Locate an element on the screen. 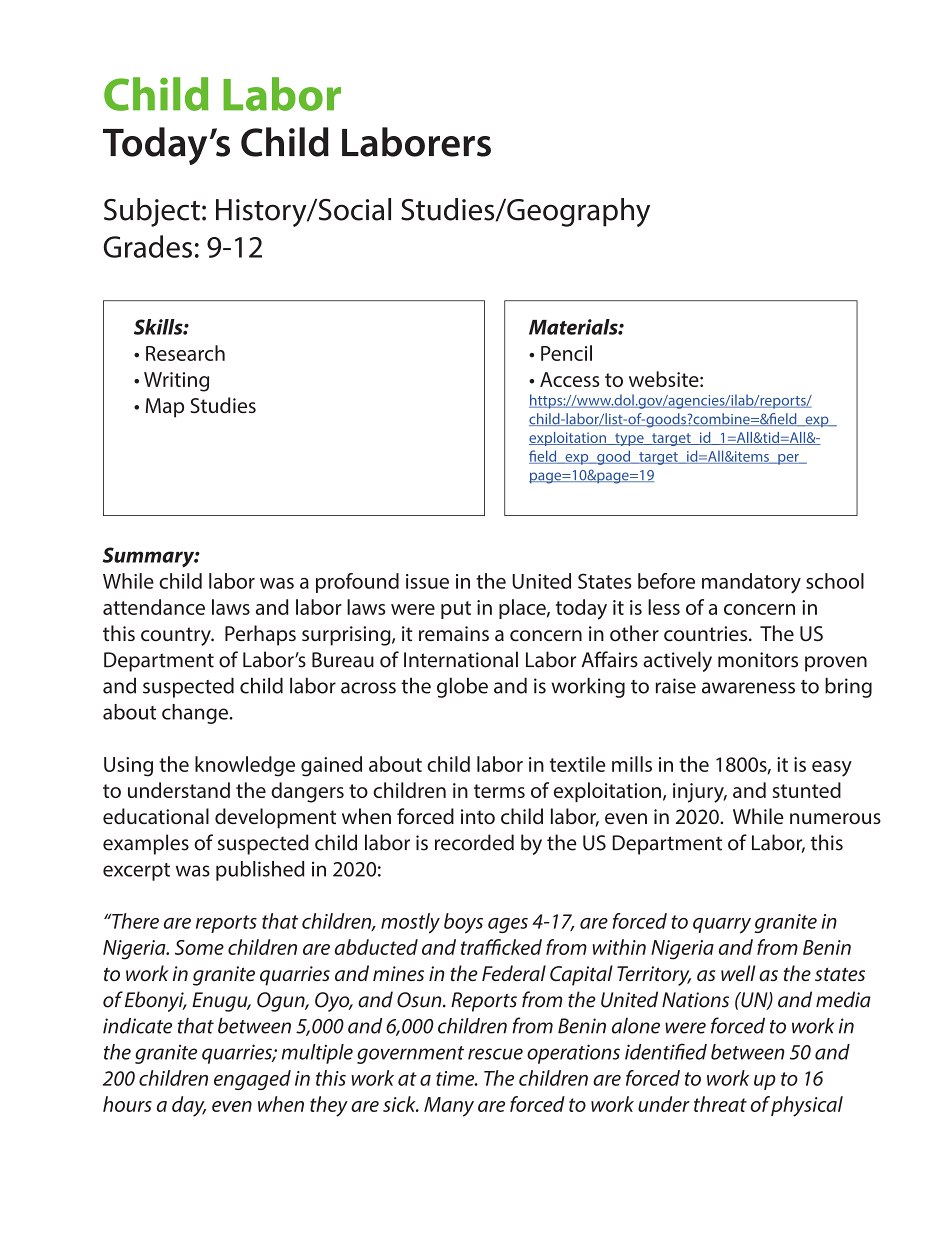  International is located at coordinates (461, 659).
